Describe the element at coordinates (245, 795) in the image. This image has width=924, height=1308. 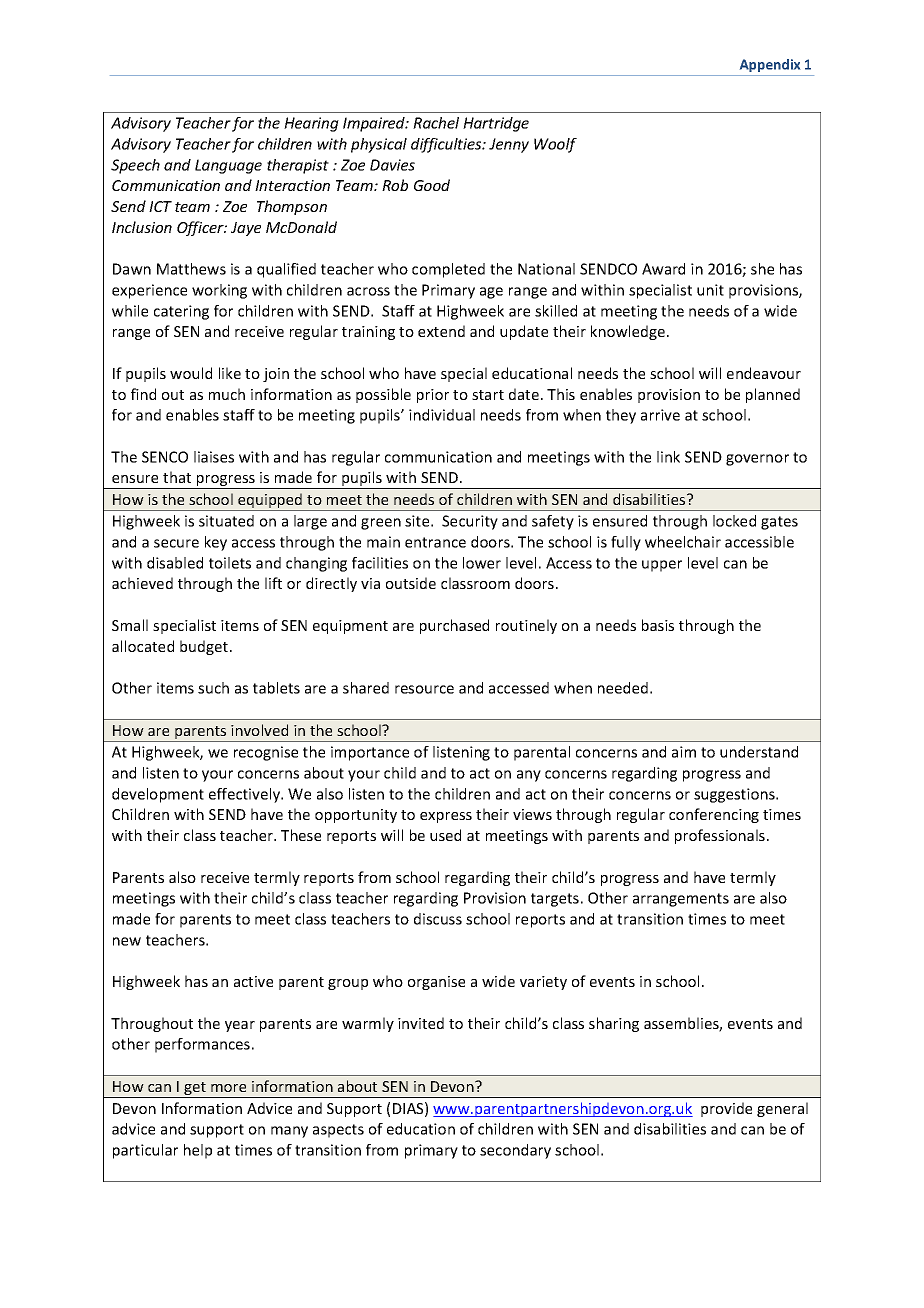
I see `effectively` at that location.
